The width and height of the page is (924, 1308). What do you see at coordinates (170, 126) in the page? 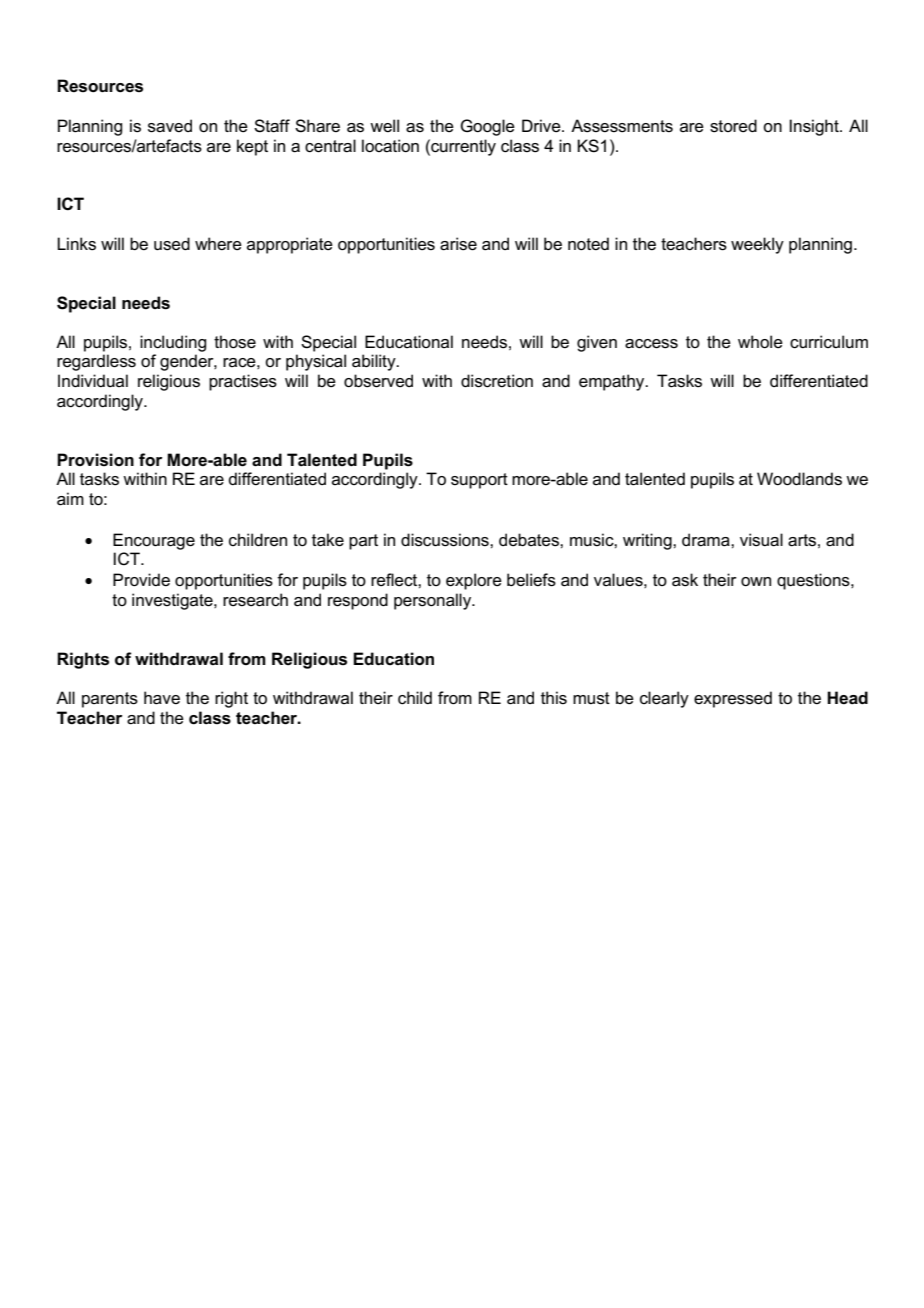
I see `saved` at bounding box center [170, 126].
